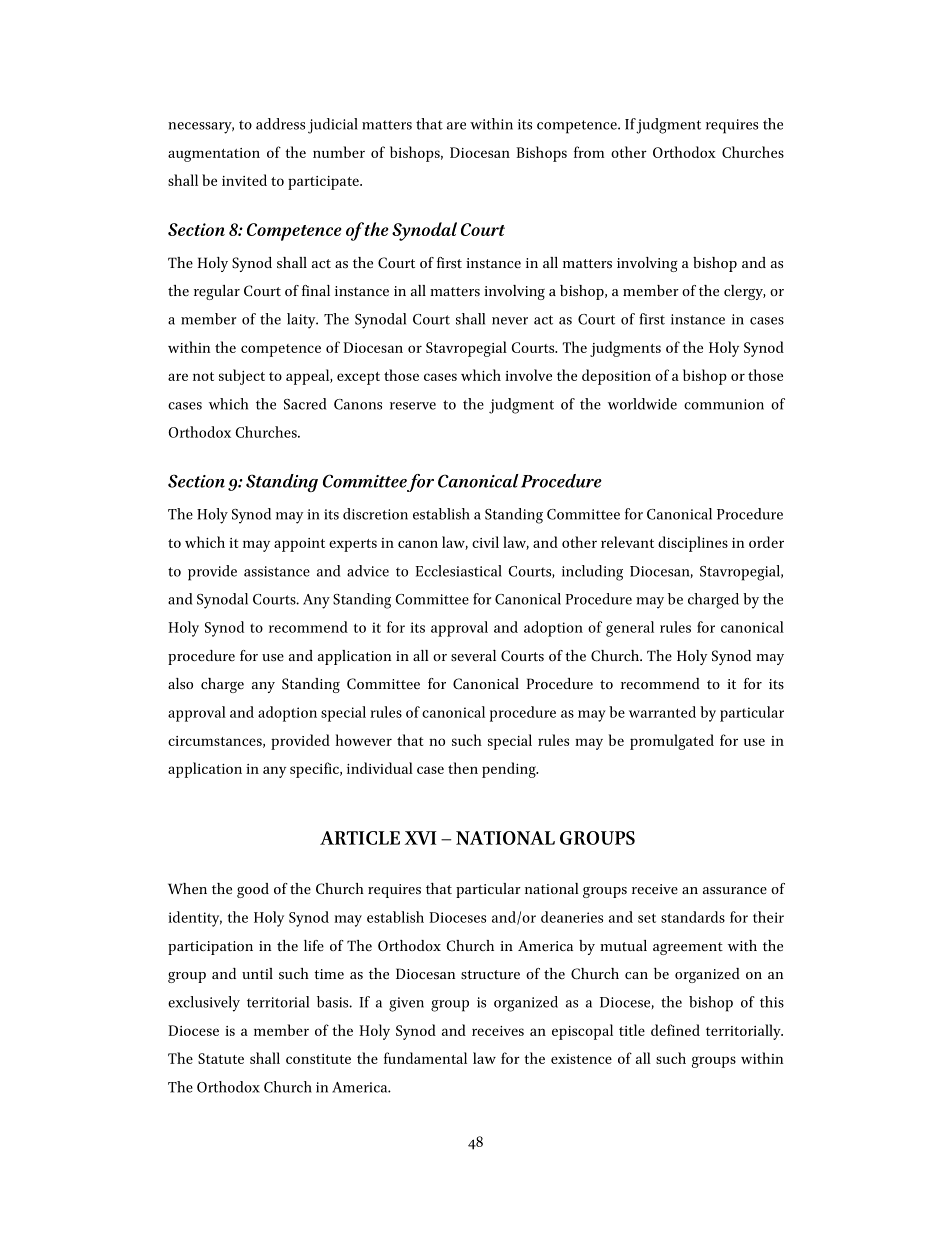  What do you see at coordinates (675, 1030) in the image?
I see `defined` at bounding box center [675, 1030].
